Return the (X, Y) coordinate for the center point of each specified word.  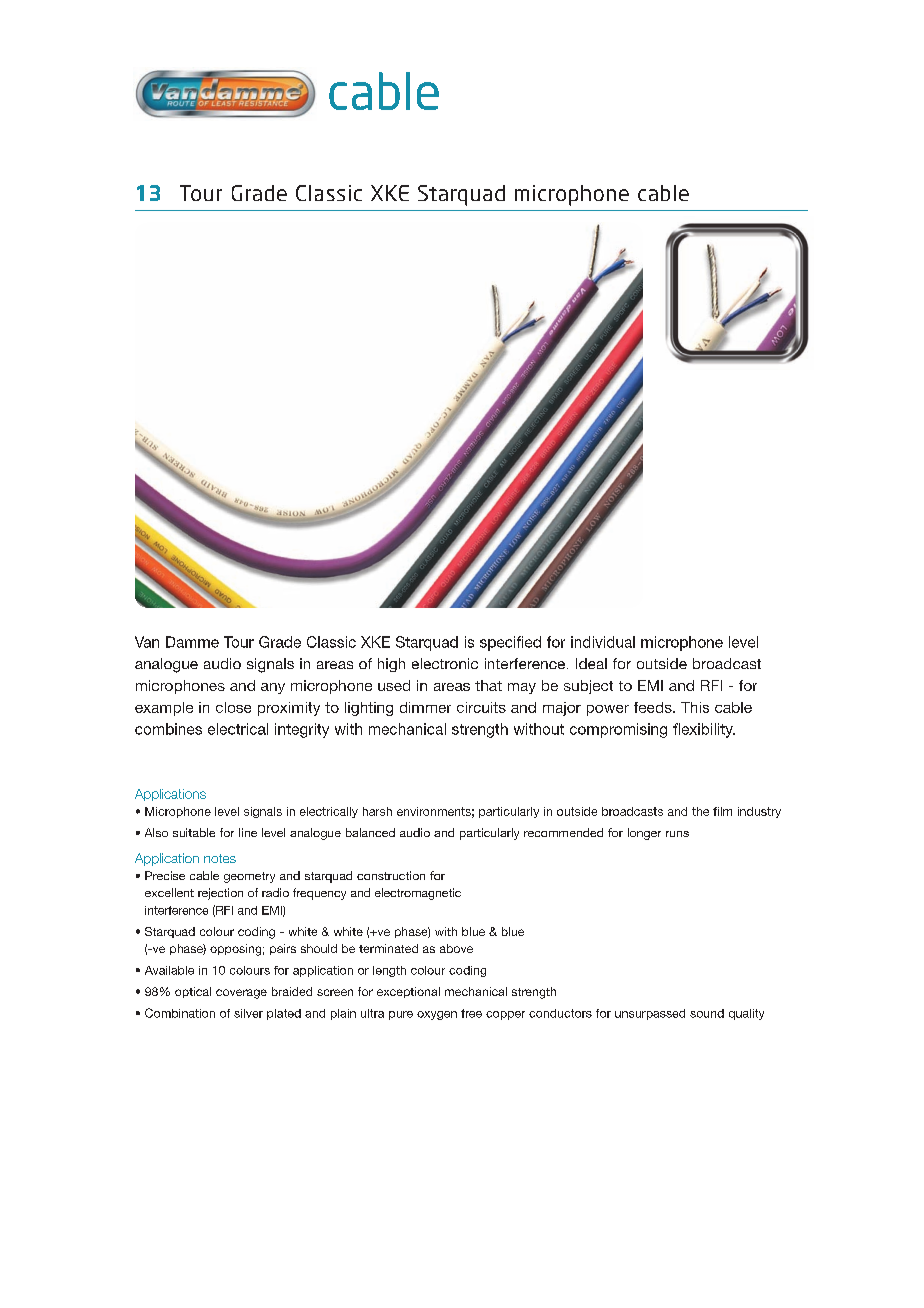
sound (707, 1013)
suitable (194, 832)
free (471, 1013)
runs (677, 834)
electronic (445, 663)
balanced (370, 832)
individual (603, 642)
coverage (241, 994)
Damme (192, 642)
